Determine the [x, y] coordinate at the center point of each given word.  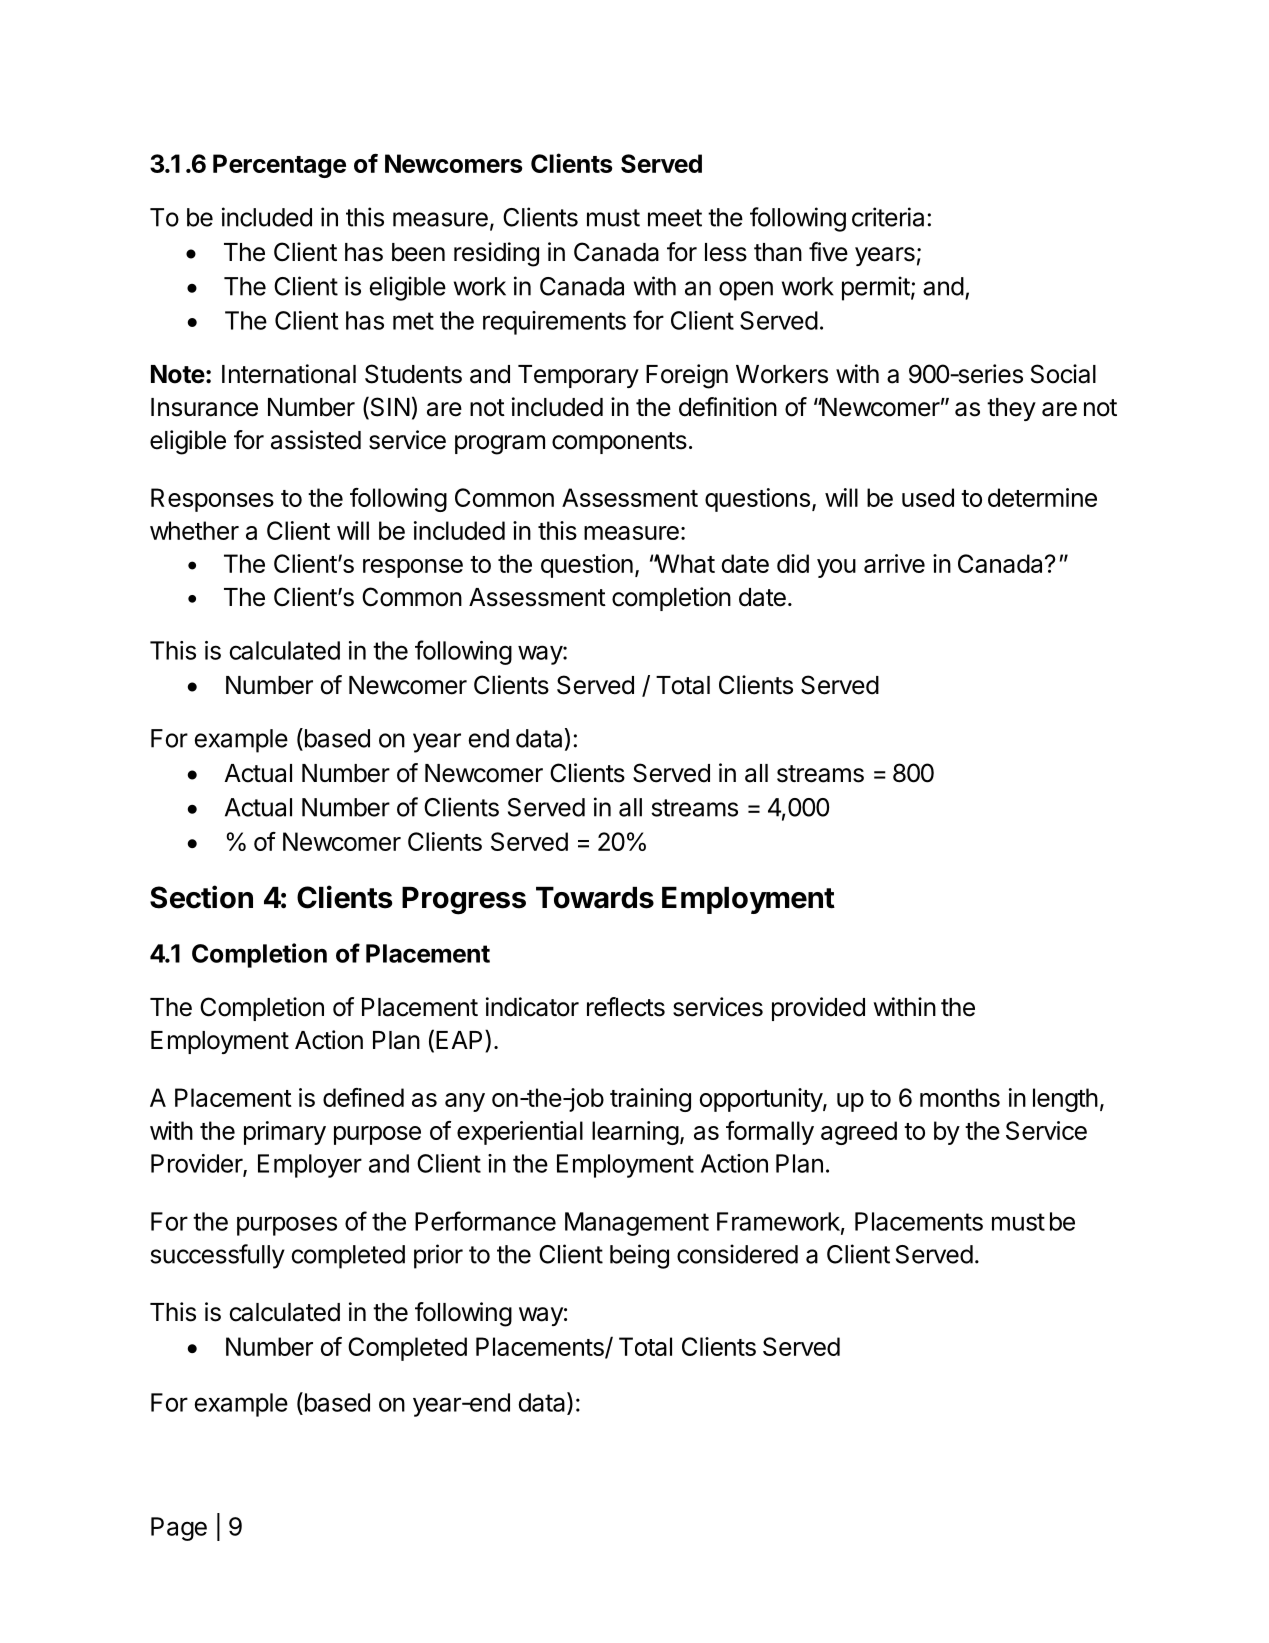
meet [675, 218]
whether [194, 530]
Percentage [279, 166]
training [650, 1100]
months [960, 1097]
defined [363, 1097]
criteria [888, 217]
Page [179, 1529]
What [684, 563]
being [639, 1256]
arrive [894, 563]
